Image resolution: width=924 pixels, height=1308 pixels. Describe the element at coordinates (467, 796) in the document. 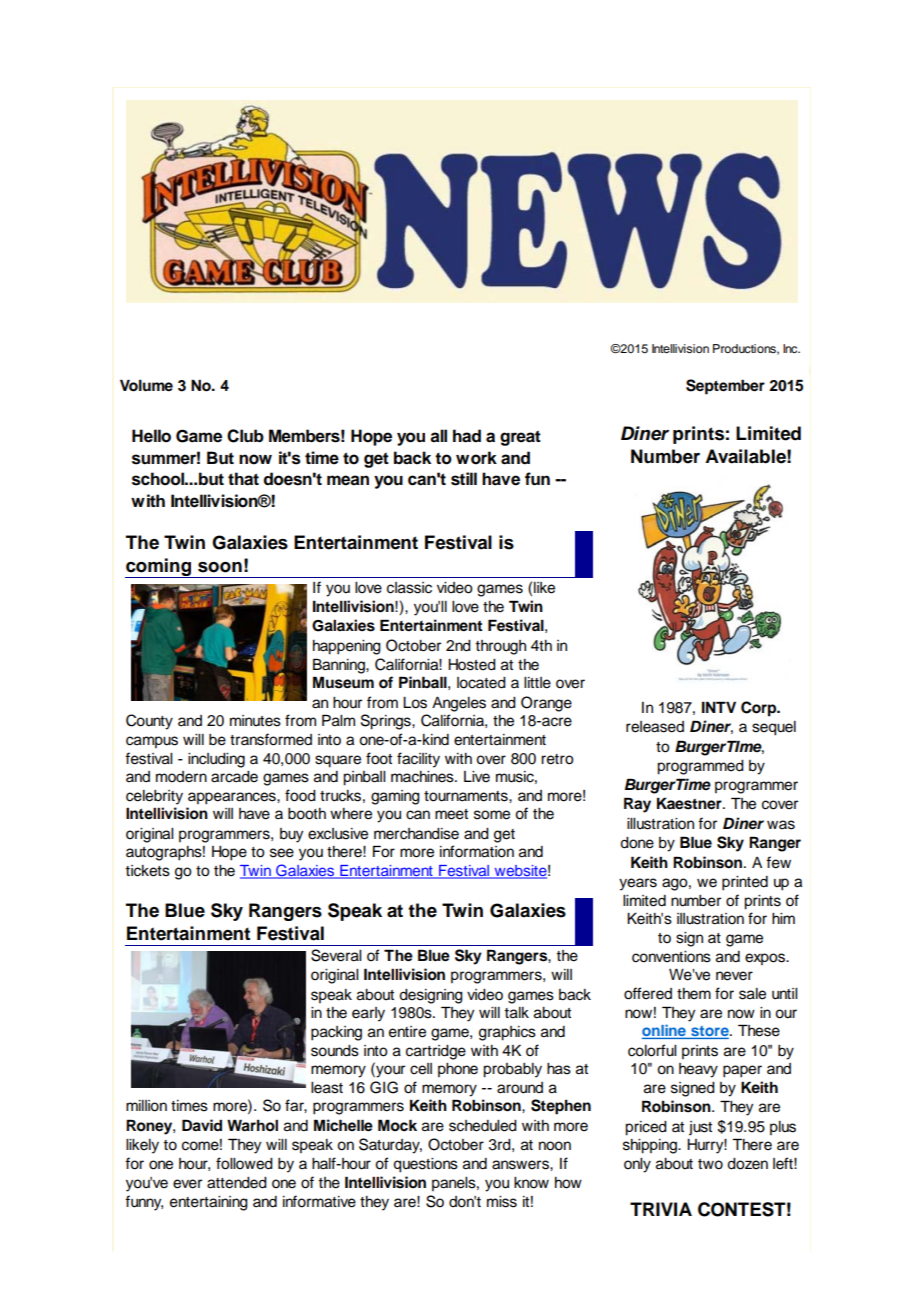

I see `tournaments` at that location.
